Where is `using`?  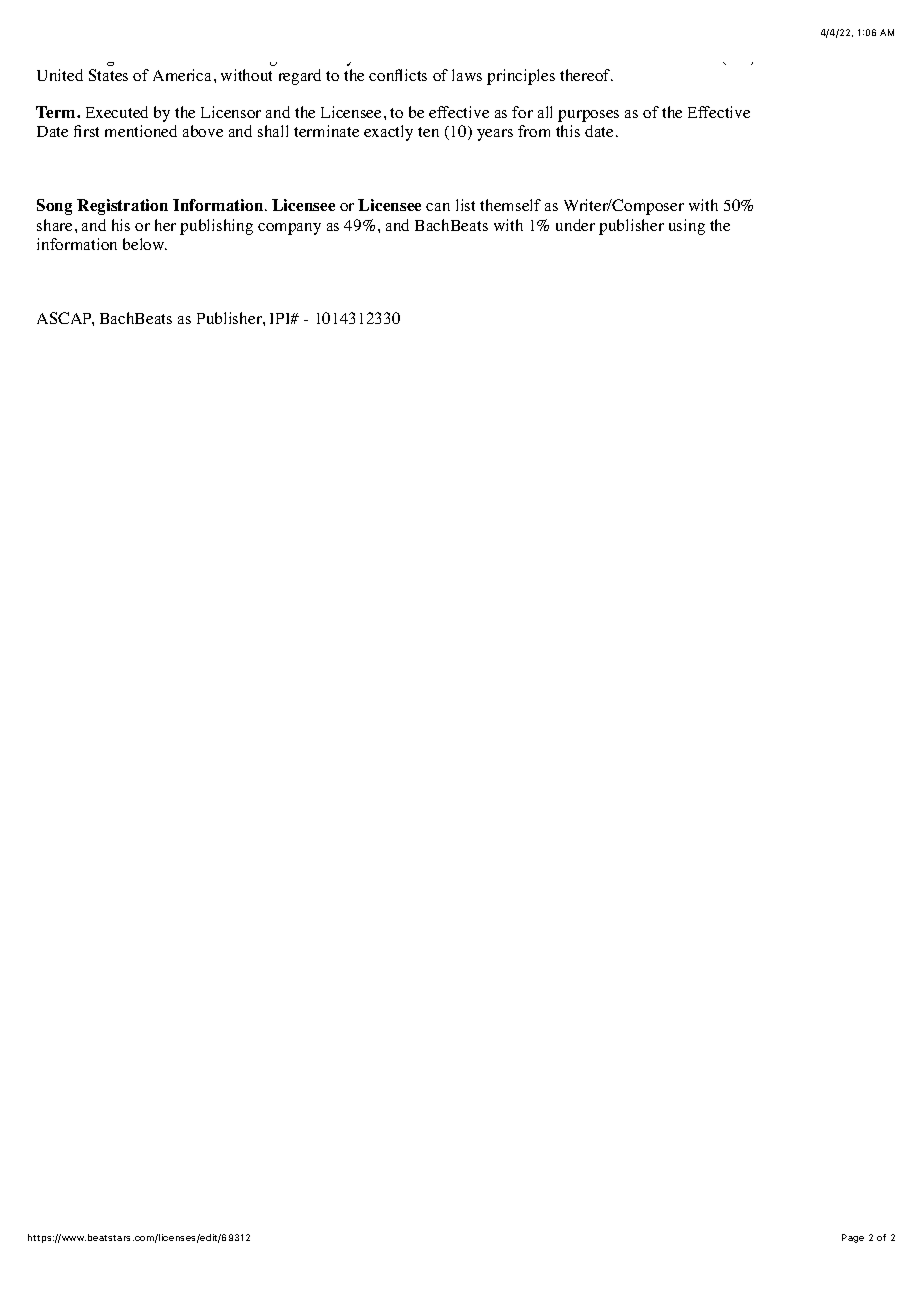
using is located at coordinates (687, 227).
